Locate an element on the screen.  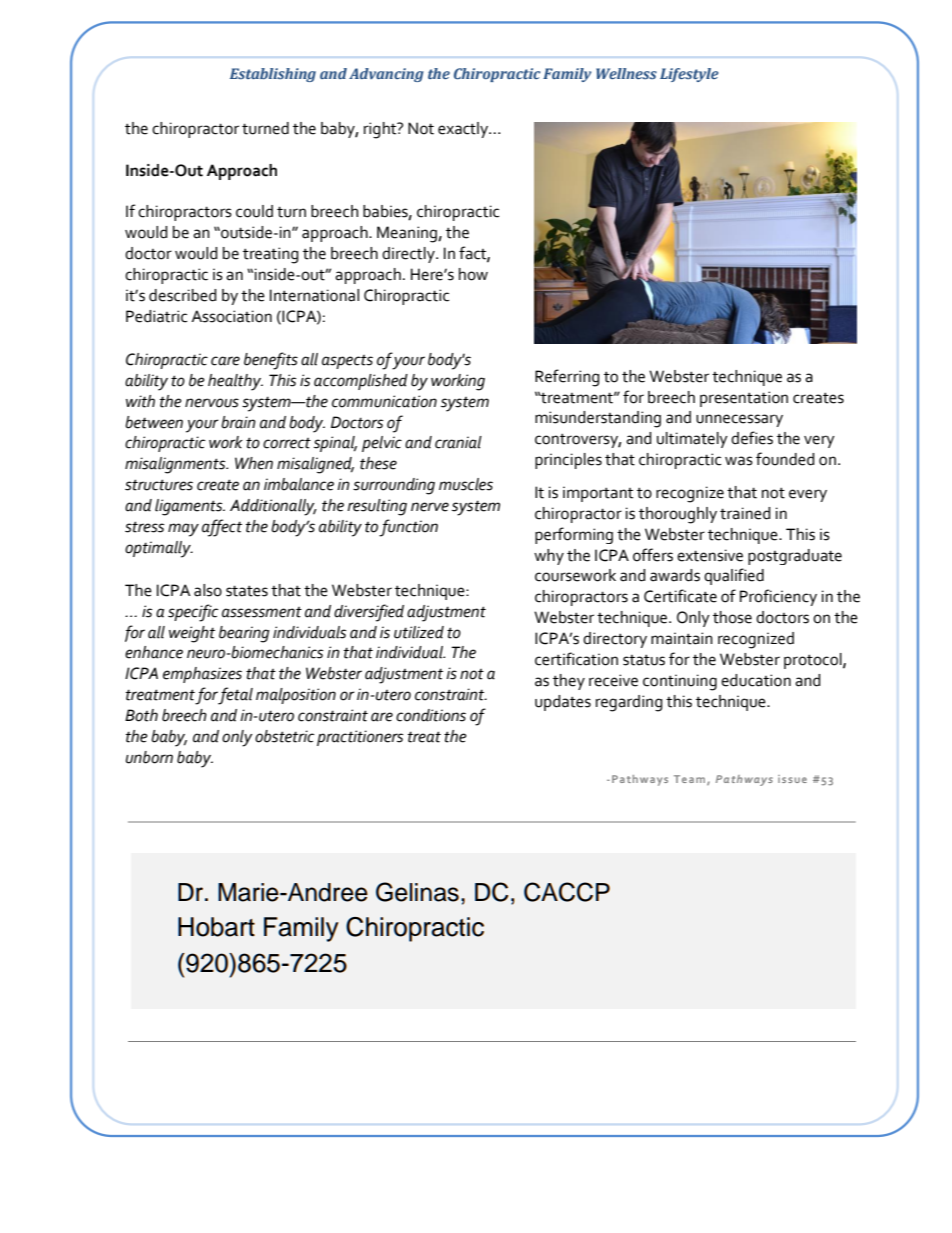
unborn is located at coordinates (149, 757).
